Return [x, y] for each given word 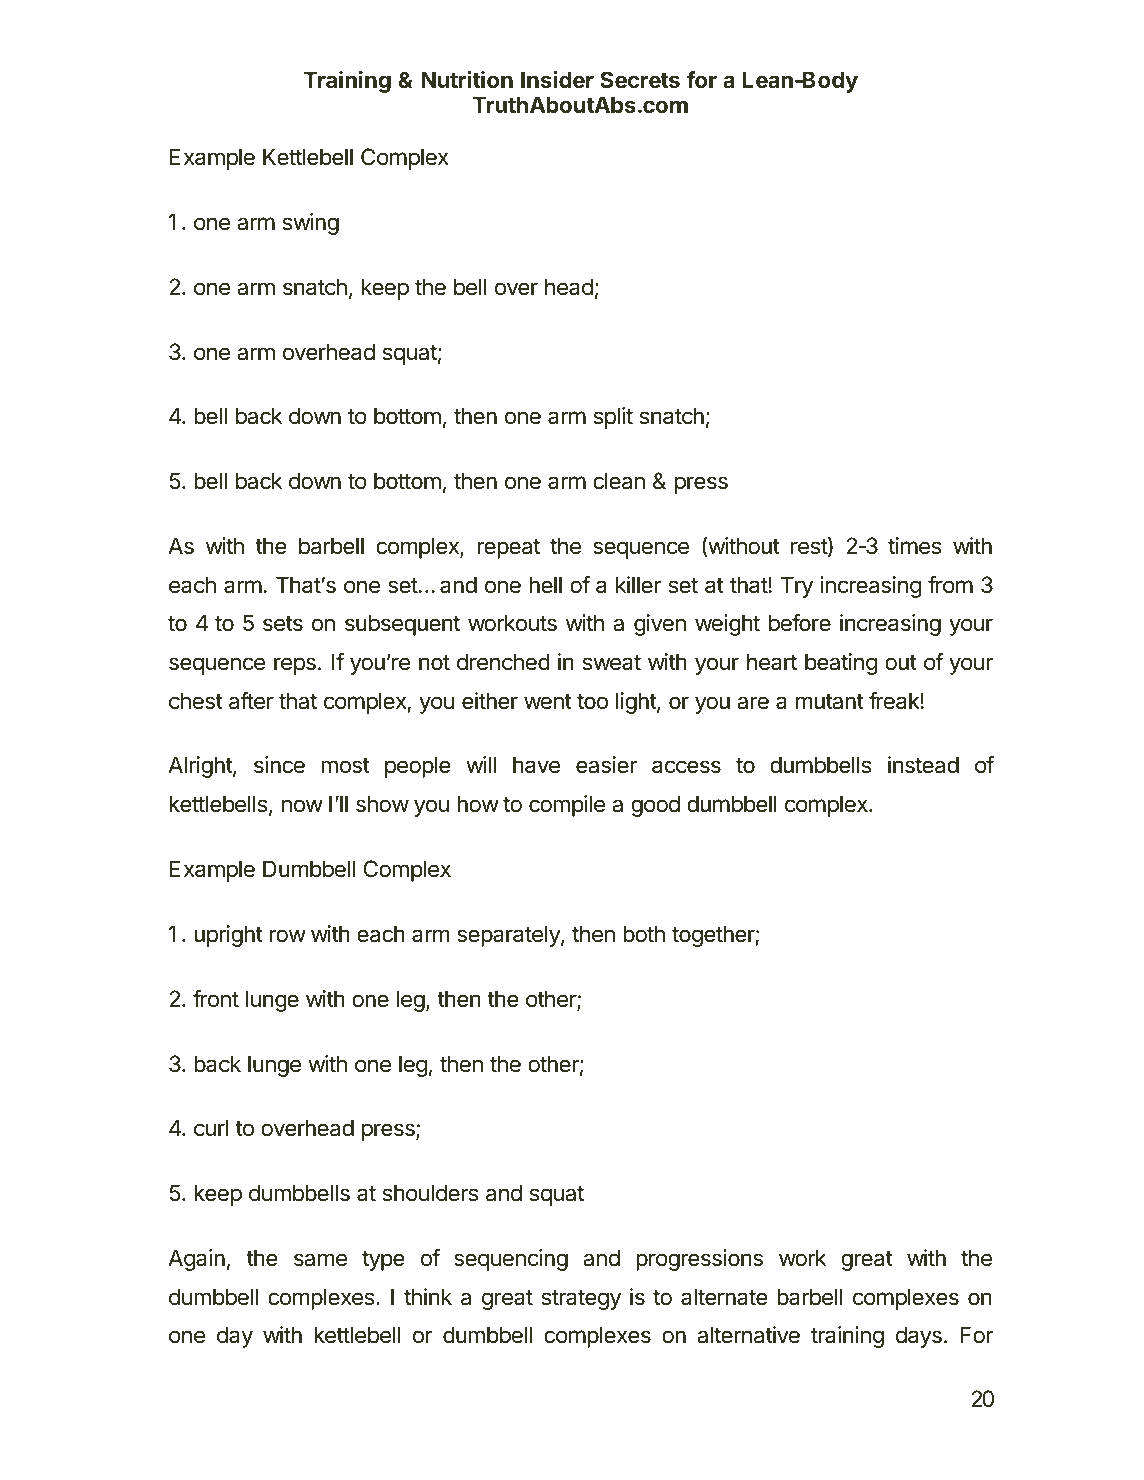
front [216, 999]
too [592, 702]
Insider [557, 79]
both [644, 934]
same [320, 1260]
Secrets [640, 79]
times [914, 546]
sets [283, 624]
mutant [830, 702]
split [613, 418]
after [251, 701]
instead [923, 765]
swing [311, 224]
